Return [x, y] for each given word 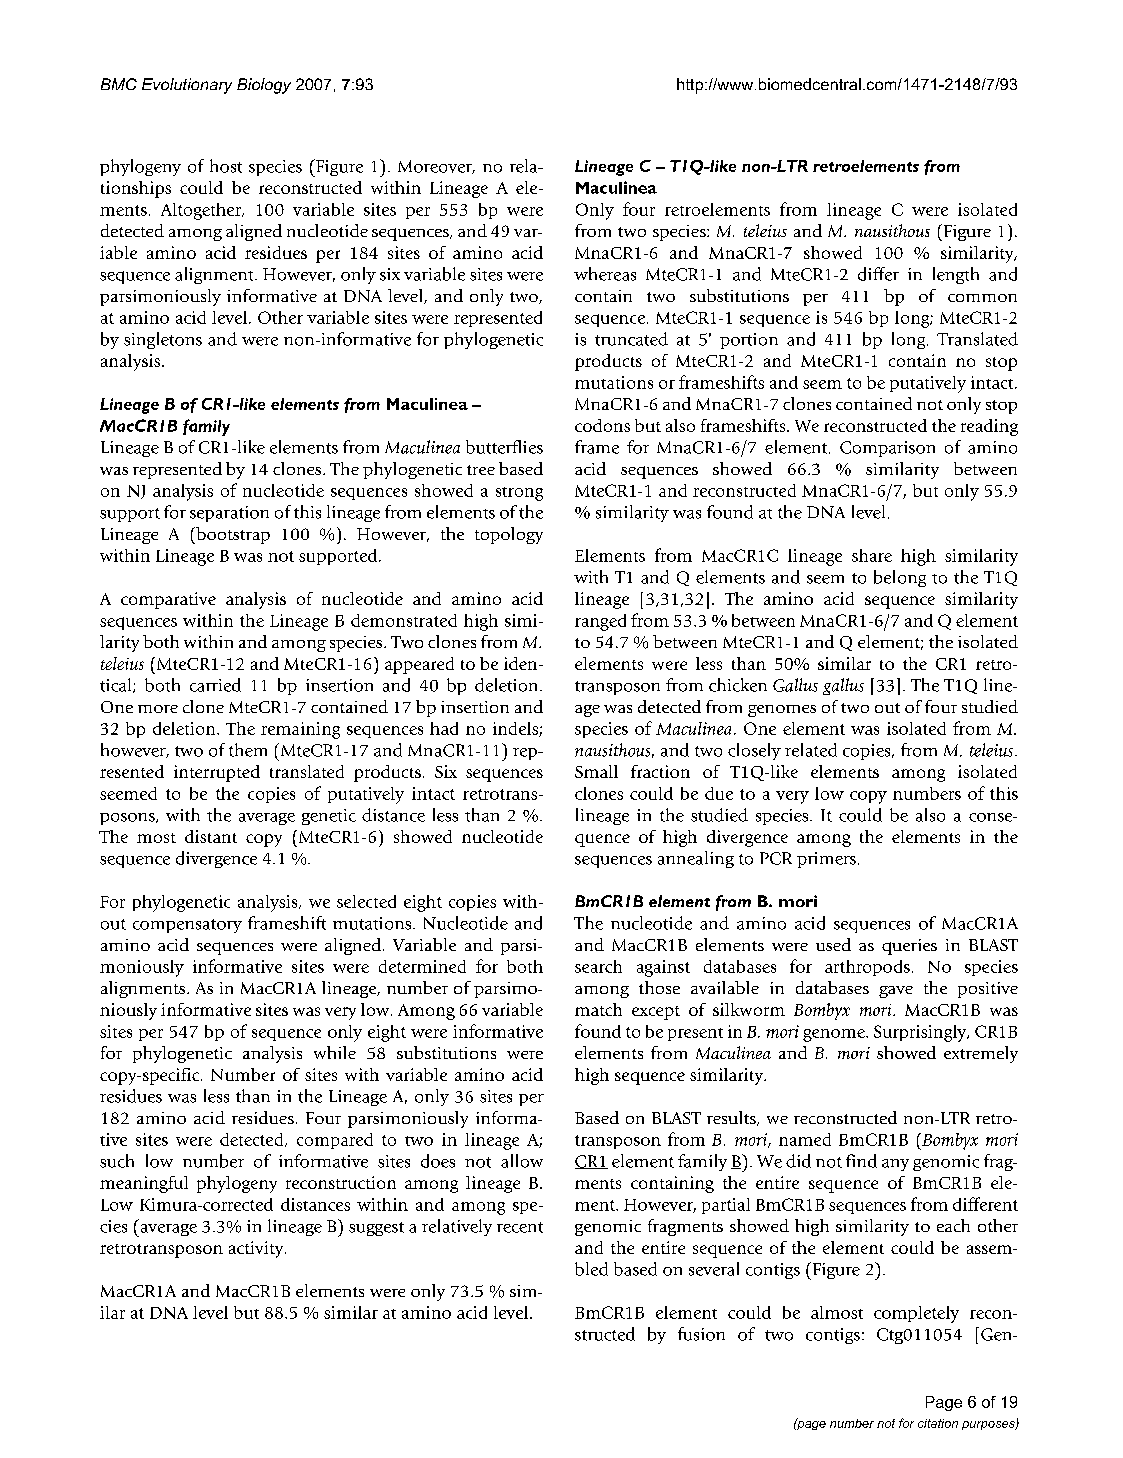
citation [938, 1423]
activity [257, 1249]
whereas [605, 274]
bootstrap [232, 535]
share [872, 555]
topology [509, 535]
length [956, 275]
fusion [701, 1334]
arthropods [867, 968]
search [598, 966]
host [226, 166]
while [335, 1052]
